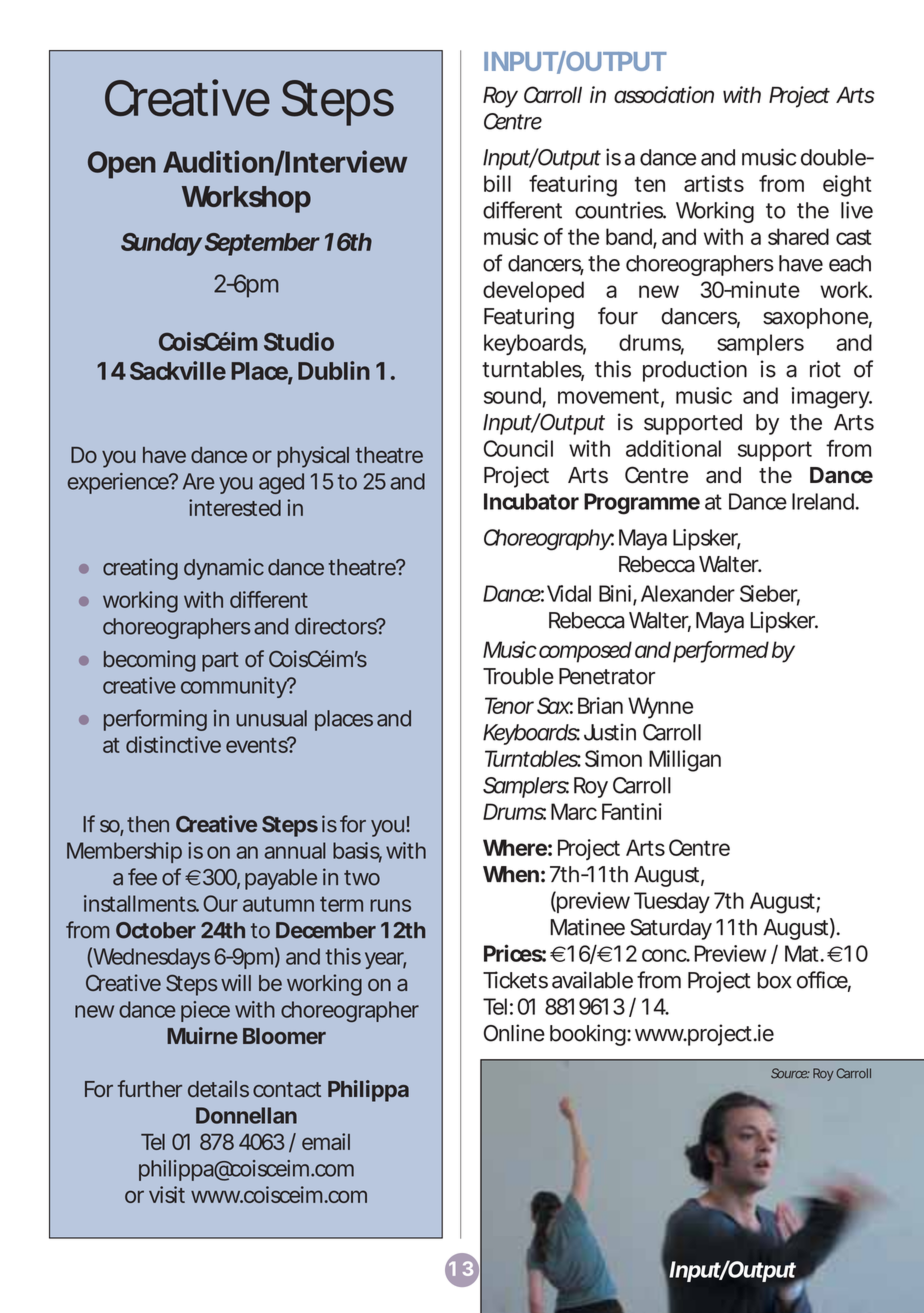 Image resolution: width=924 pixels, height=1313 pixels. Describe the element at coordinates (299, 341) in the document. I see `Studio` at that location.
